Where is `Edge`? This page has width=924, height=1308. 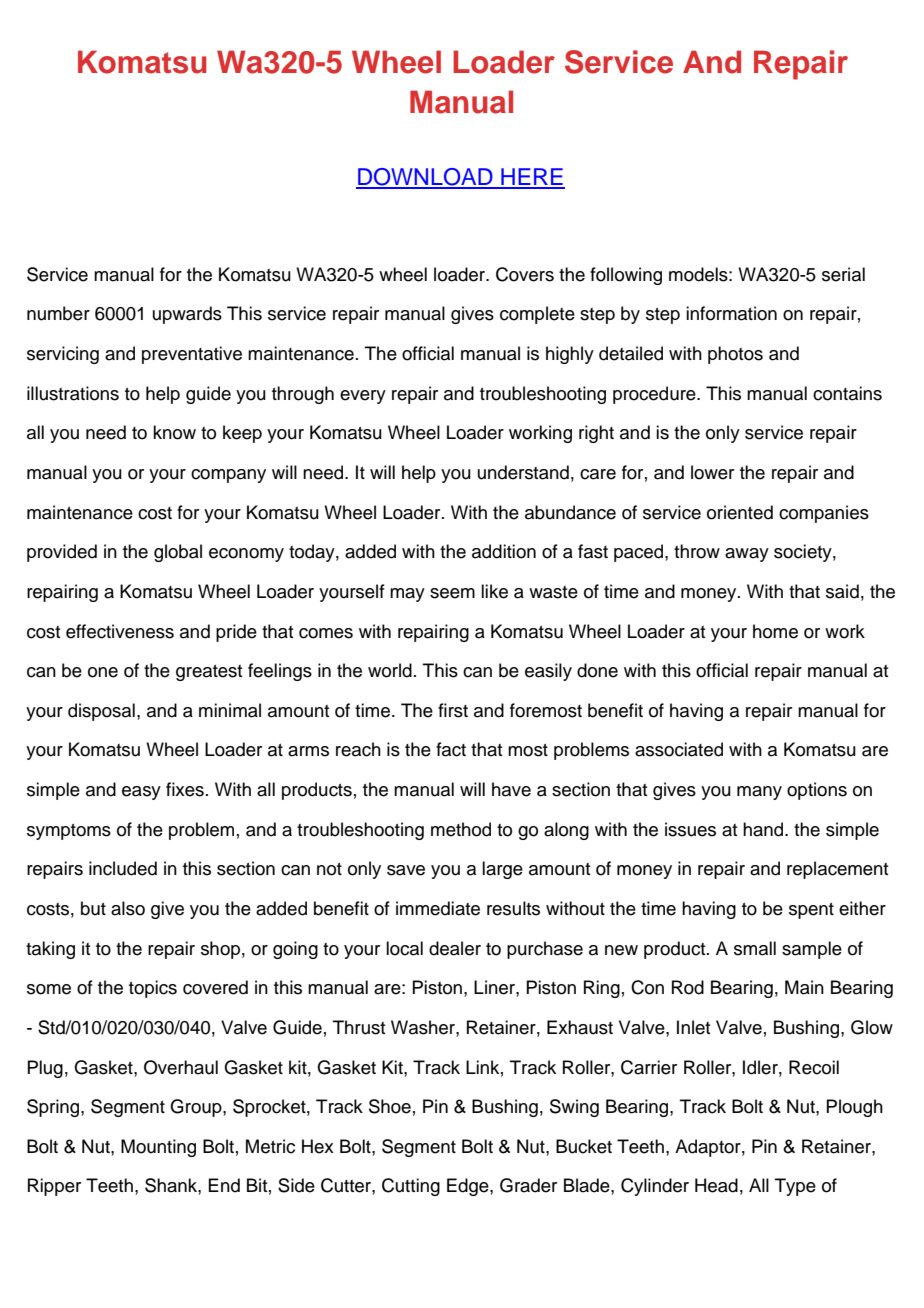
Edge is located at coordinates (469, 1187).
